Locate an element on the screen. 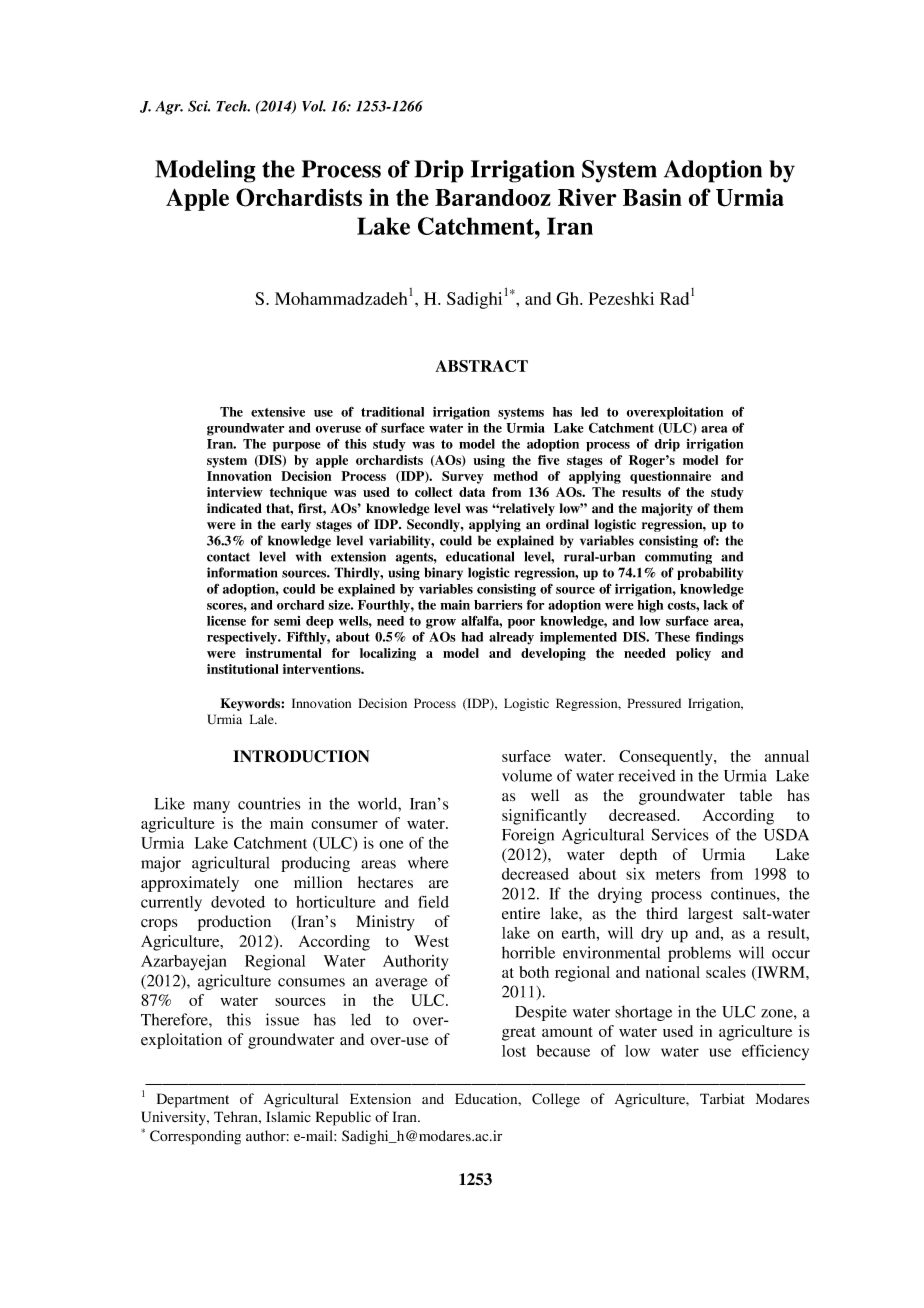 The width and height of the screenshot is (924, 1308). Basin is located at coordinates (652, 197).
